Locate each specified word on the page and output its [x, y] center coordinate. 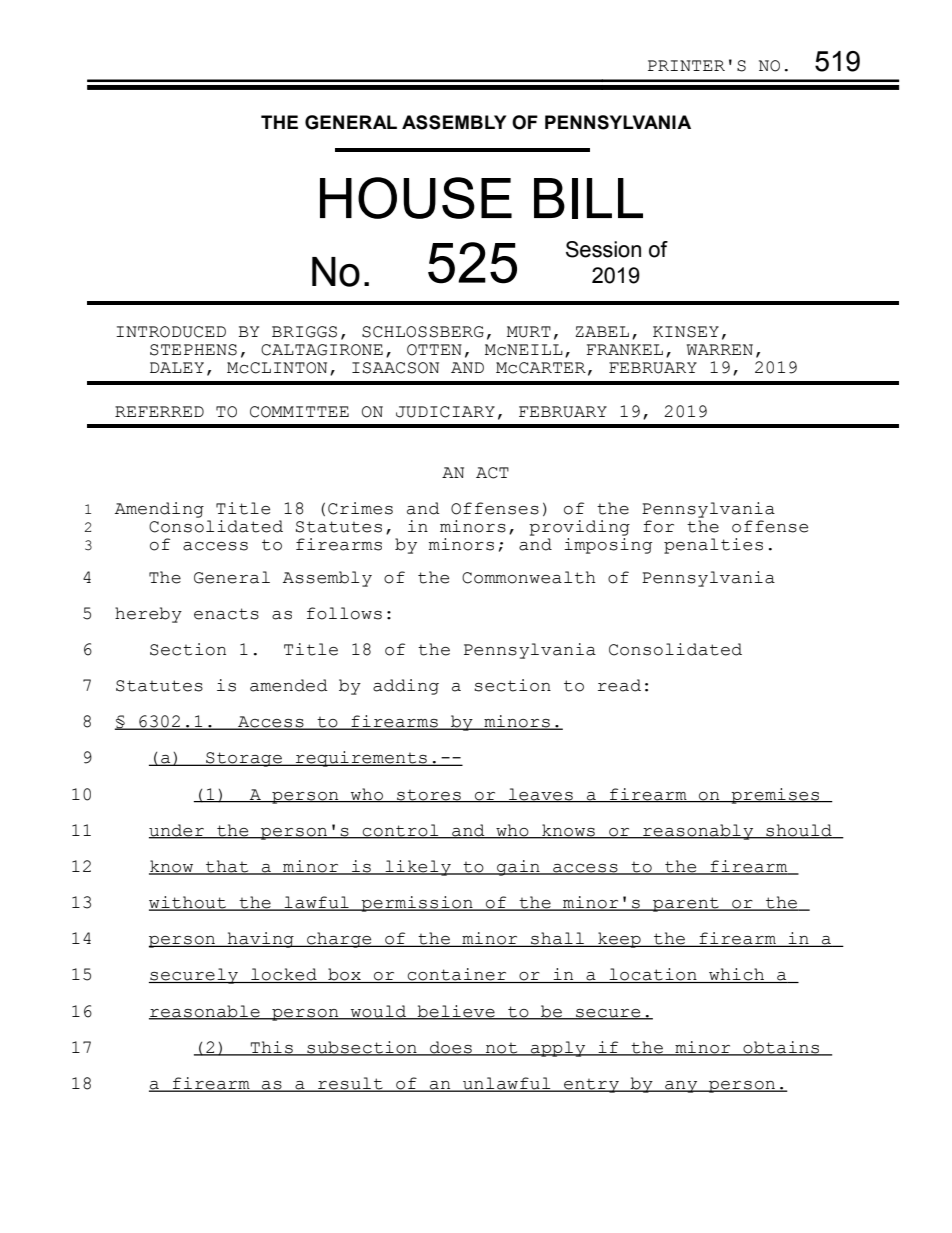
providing [579, 528]
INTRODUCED [171, 332]
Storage [244, 759]
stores [429, 796]
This [272, 1048]
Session [603, 249]
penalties [713, 546]
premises [775, 796]
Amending [159, 510]
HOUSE [416, 198]
